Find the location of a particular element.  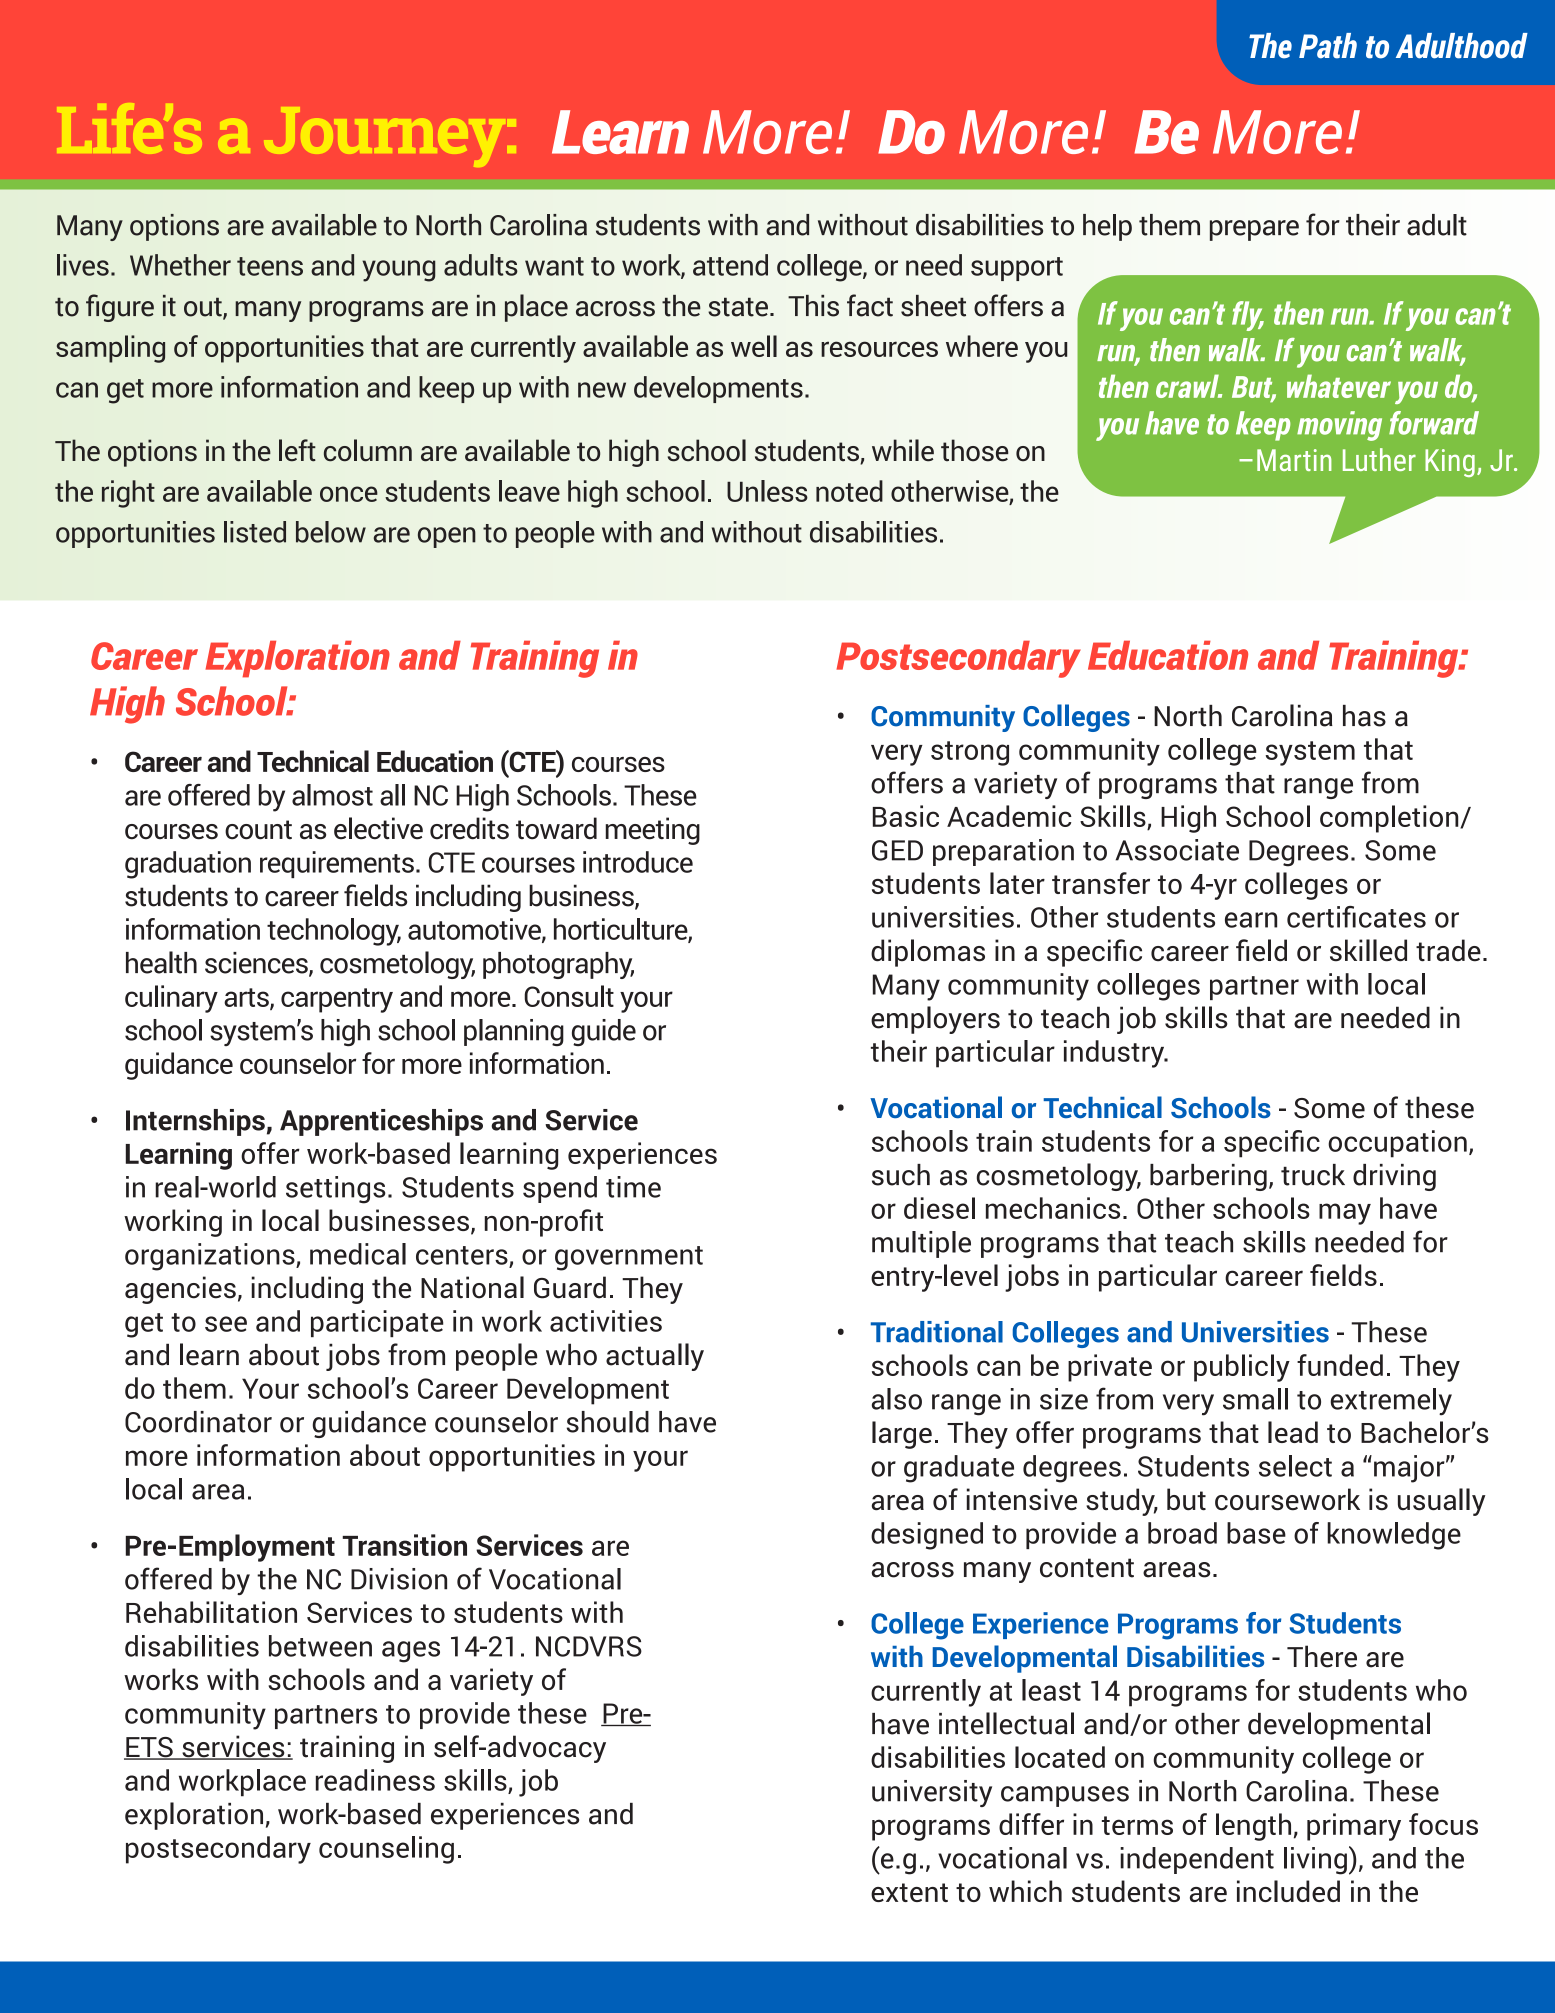

organizations is located at coordinates (211, 1257).
